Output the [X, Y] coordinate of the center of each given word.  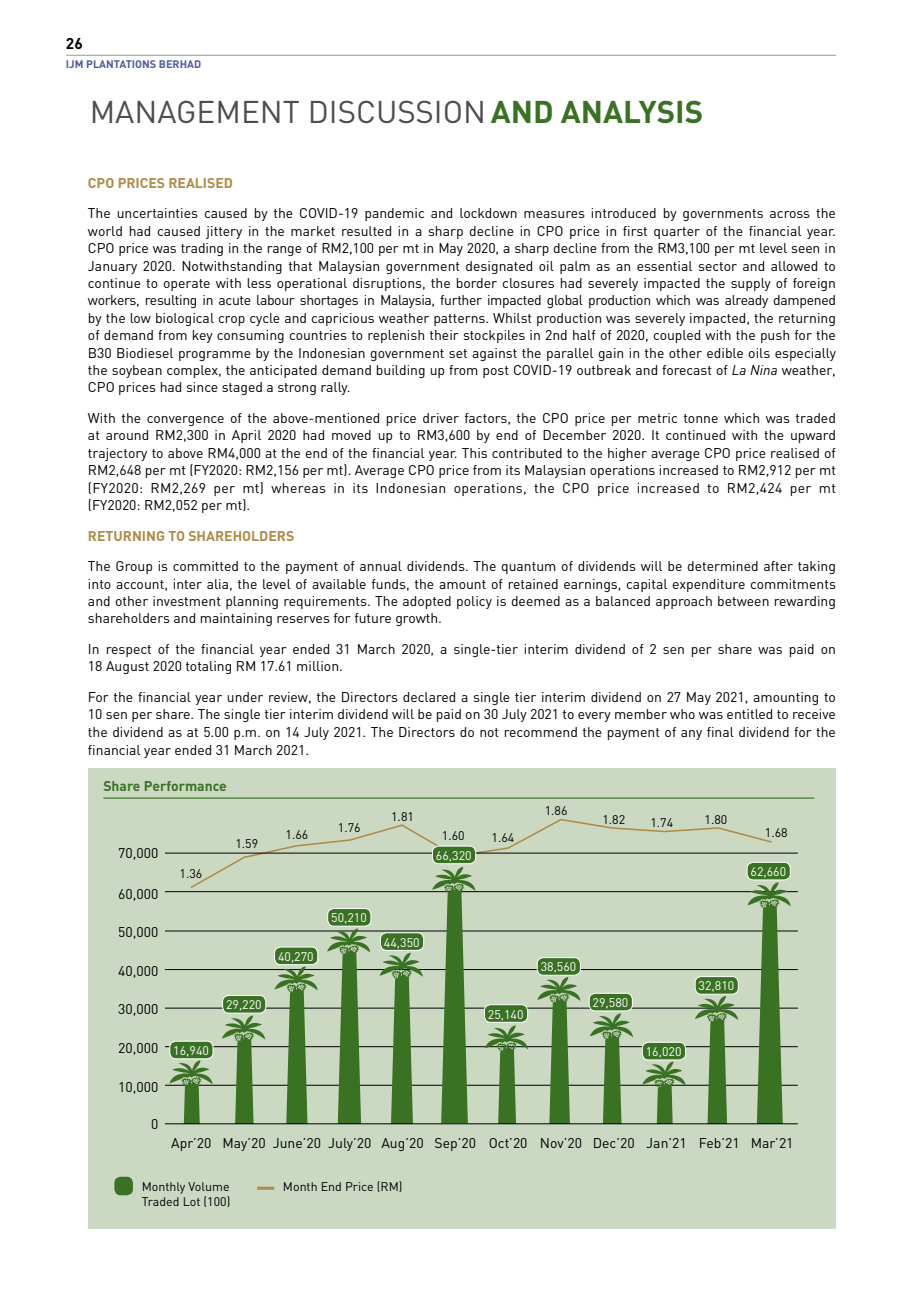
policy [474, 602]
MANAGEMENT [196, 111]
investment [187, 601]
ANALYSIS [631, 111]
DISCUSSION [397, 111]
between [743, 601]
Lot [192, 1201]
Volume [208, 1186]
